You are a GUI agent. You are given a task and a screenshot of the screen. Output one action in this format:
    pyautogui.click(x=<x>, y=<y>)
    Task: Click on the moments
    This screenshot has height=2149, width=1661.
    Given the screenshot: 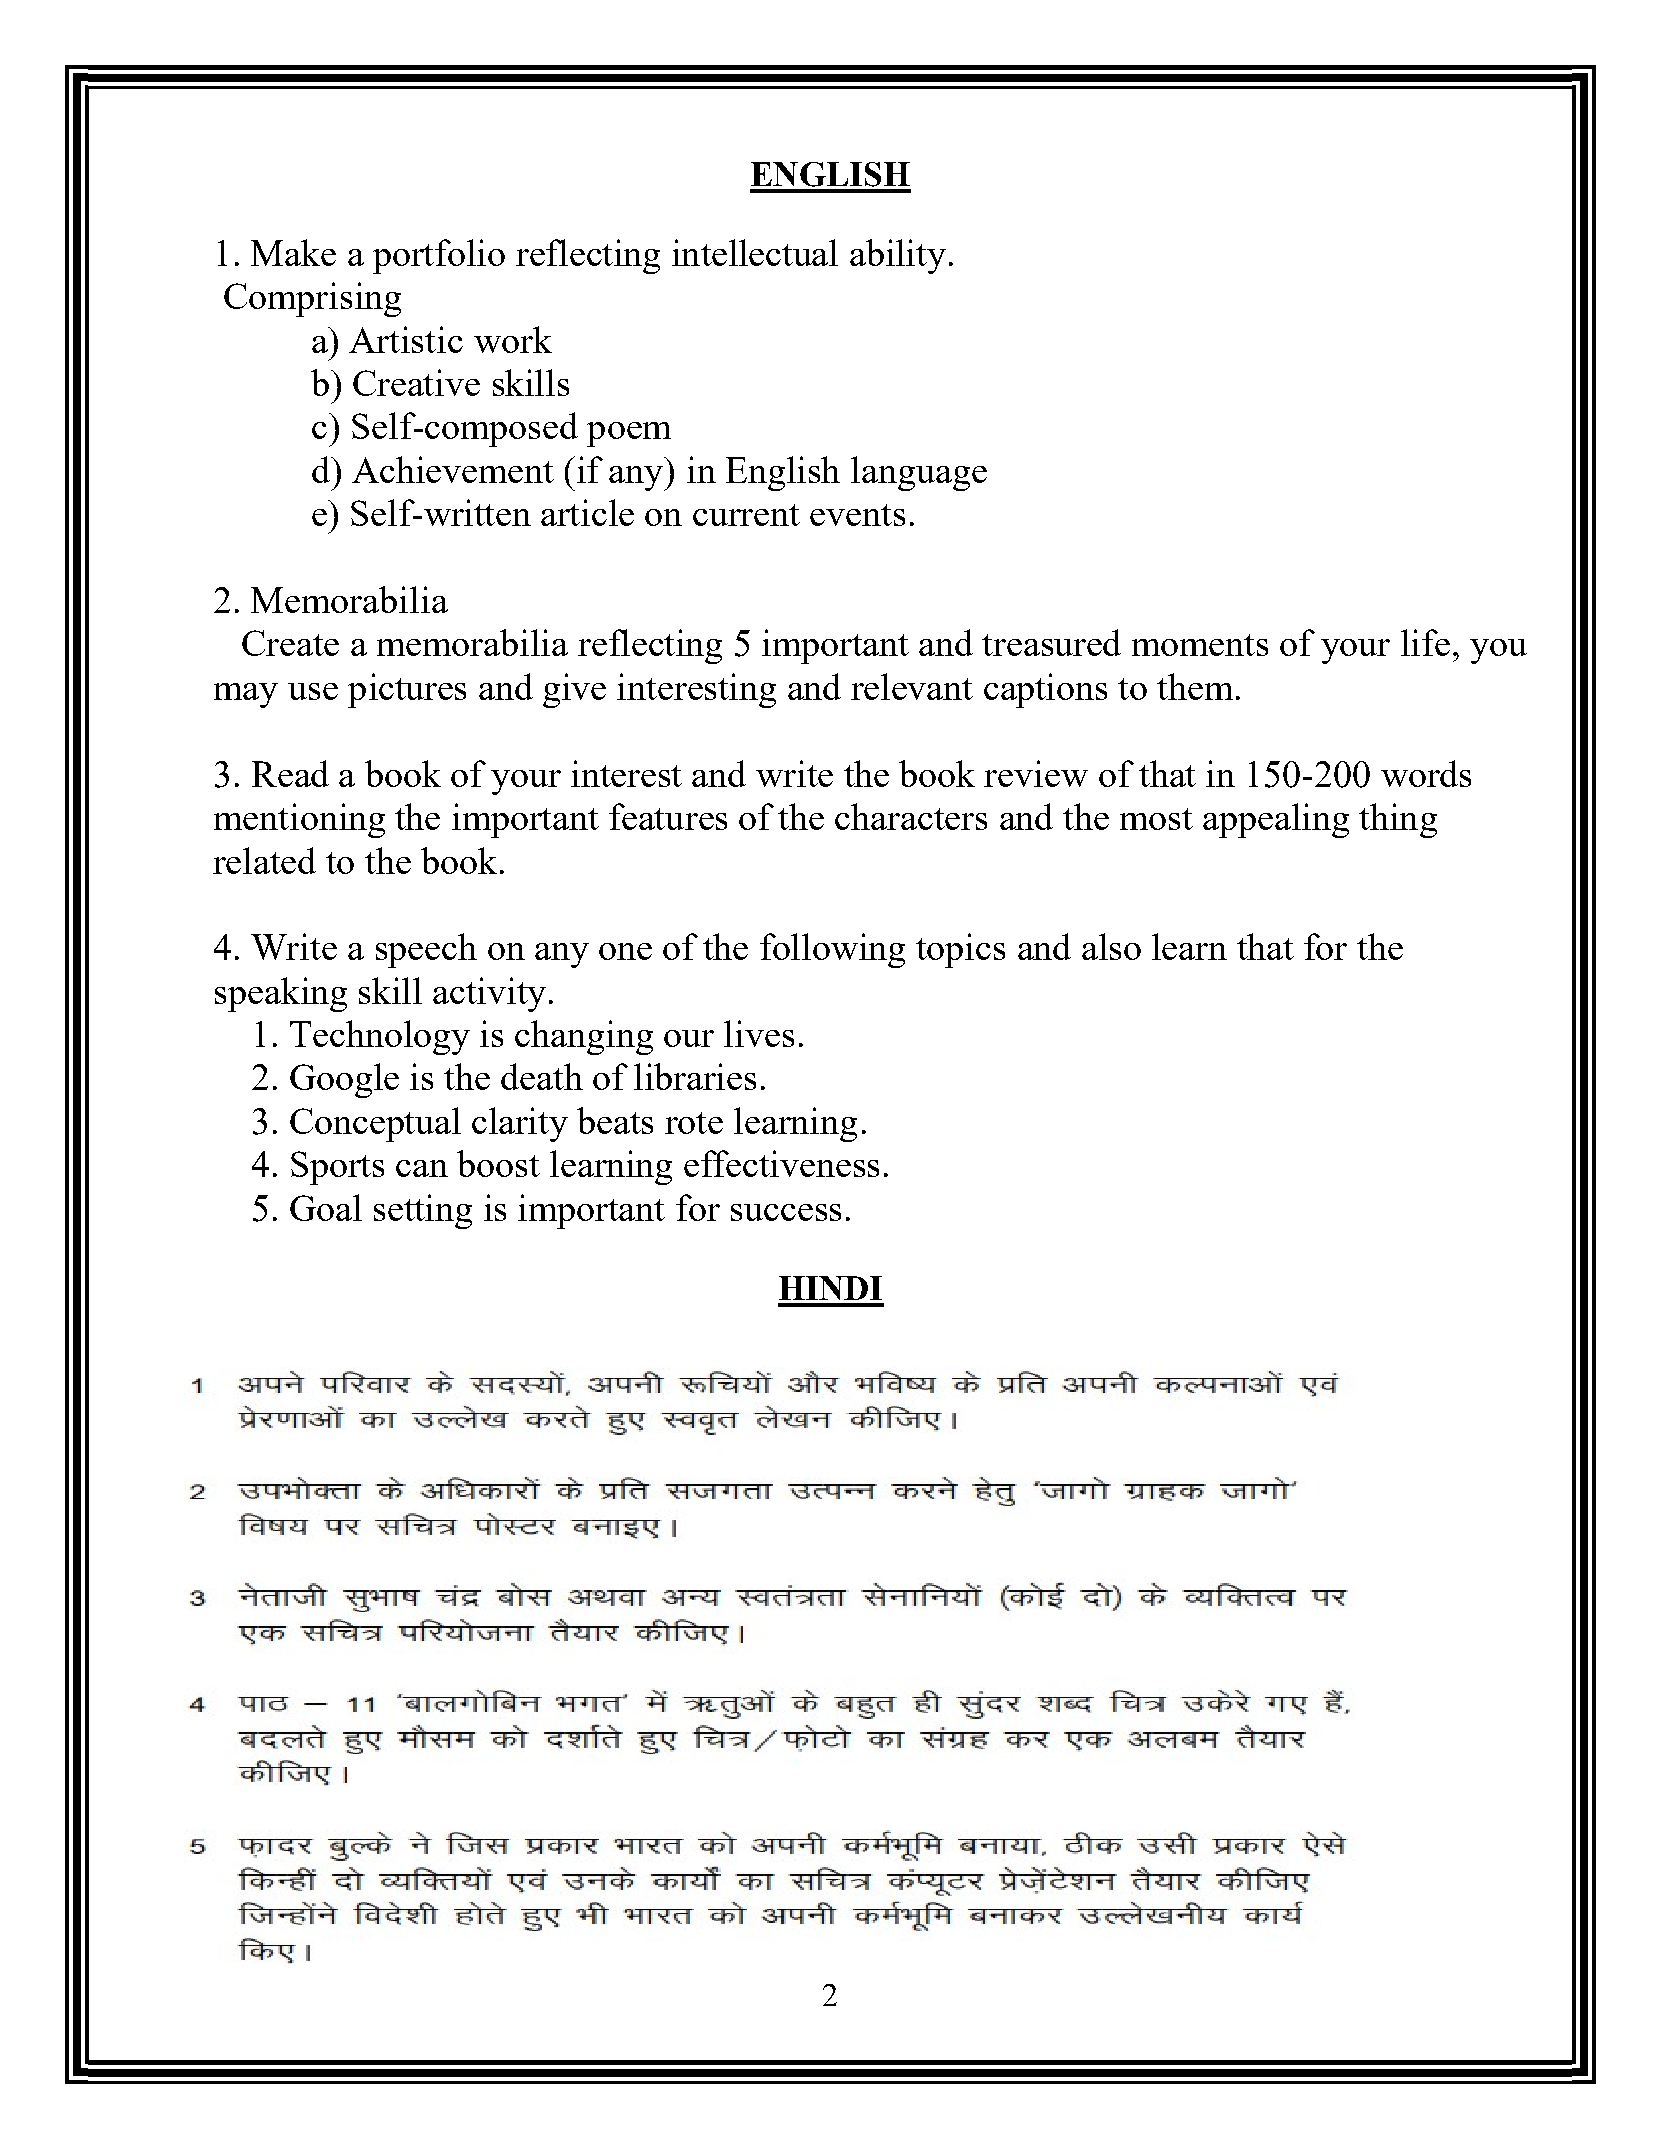 What is the action you would take?
    pyautogui.click(x=1200, y=645)
